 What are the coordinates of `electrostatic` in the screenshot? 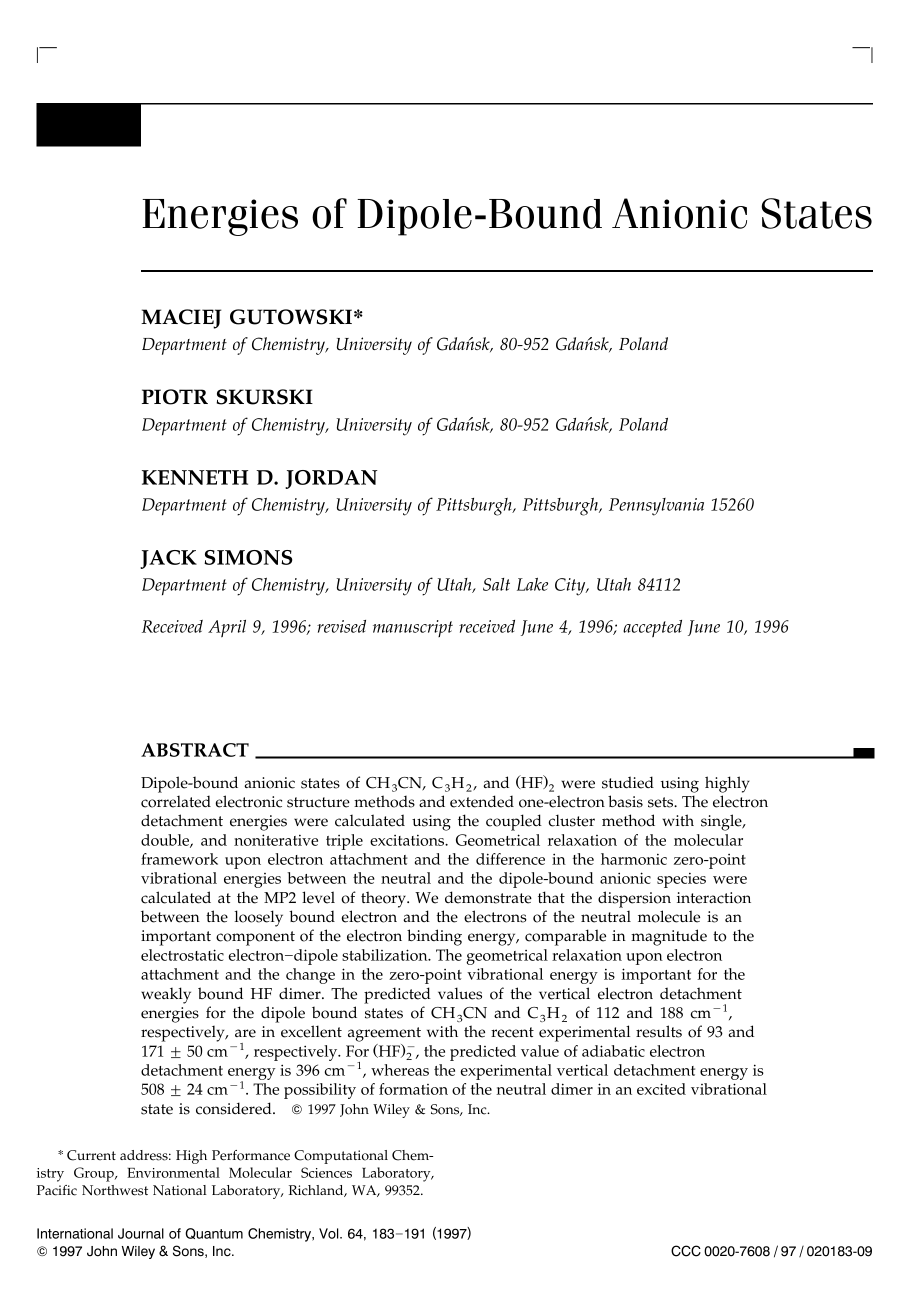 It's located at (182, 955).
